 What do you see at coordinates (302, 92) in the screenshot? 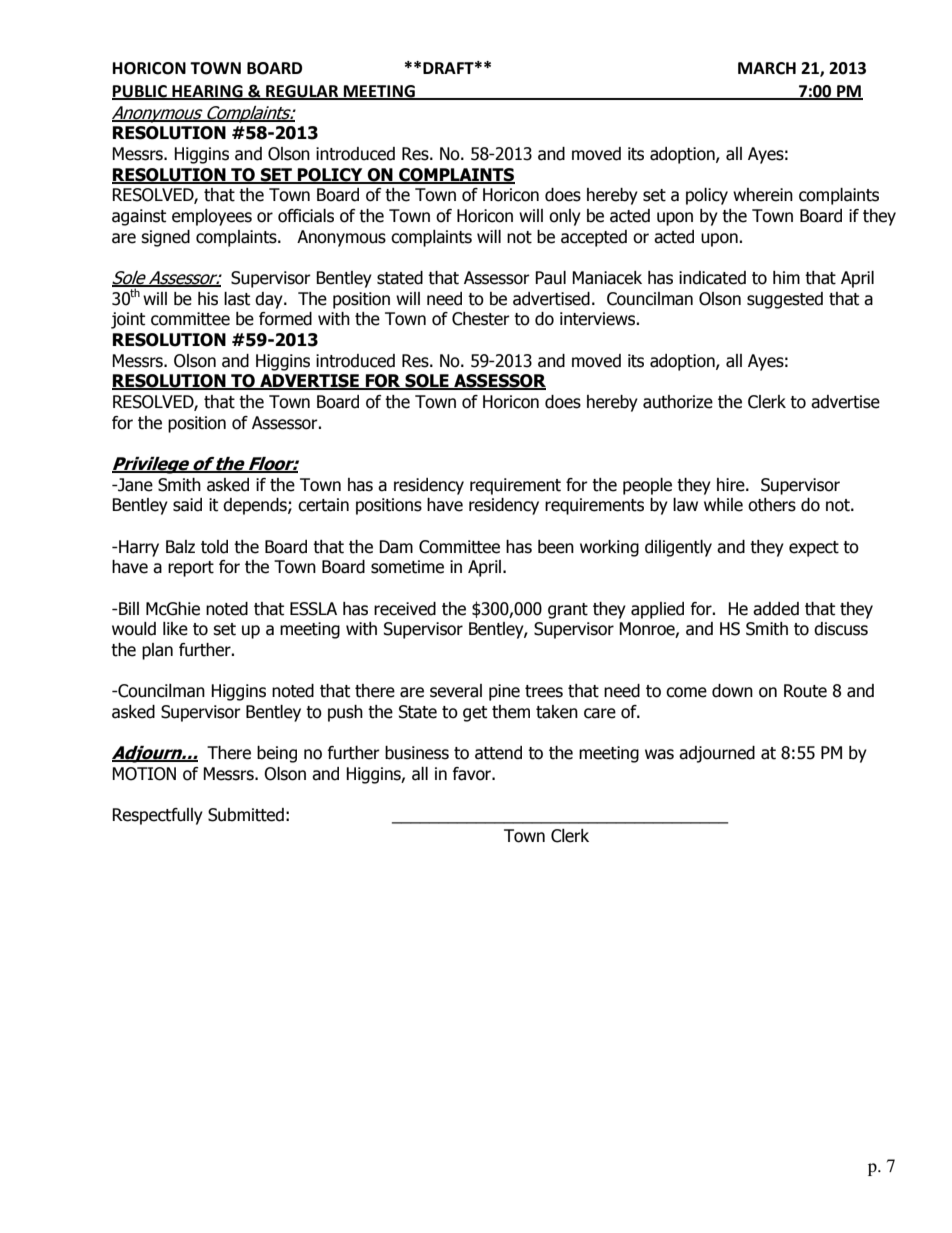
I see `REGULAR` at bounding box center [302, 92].
